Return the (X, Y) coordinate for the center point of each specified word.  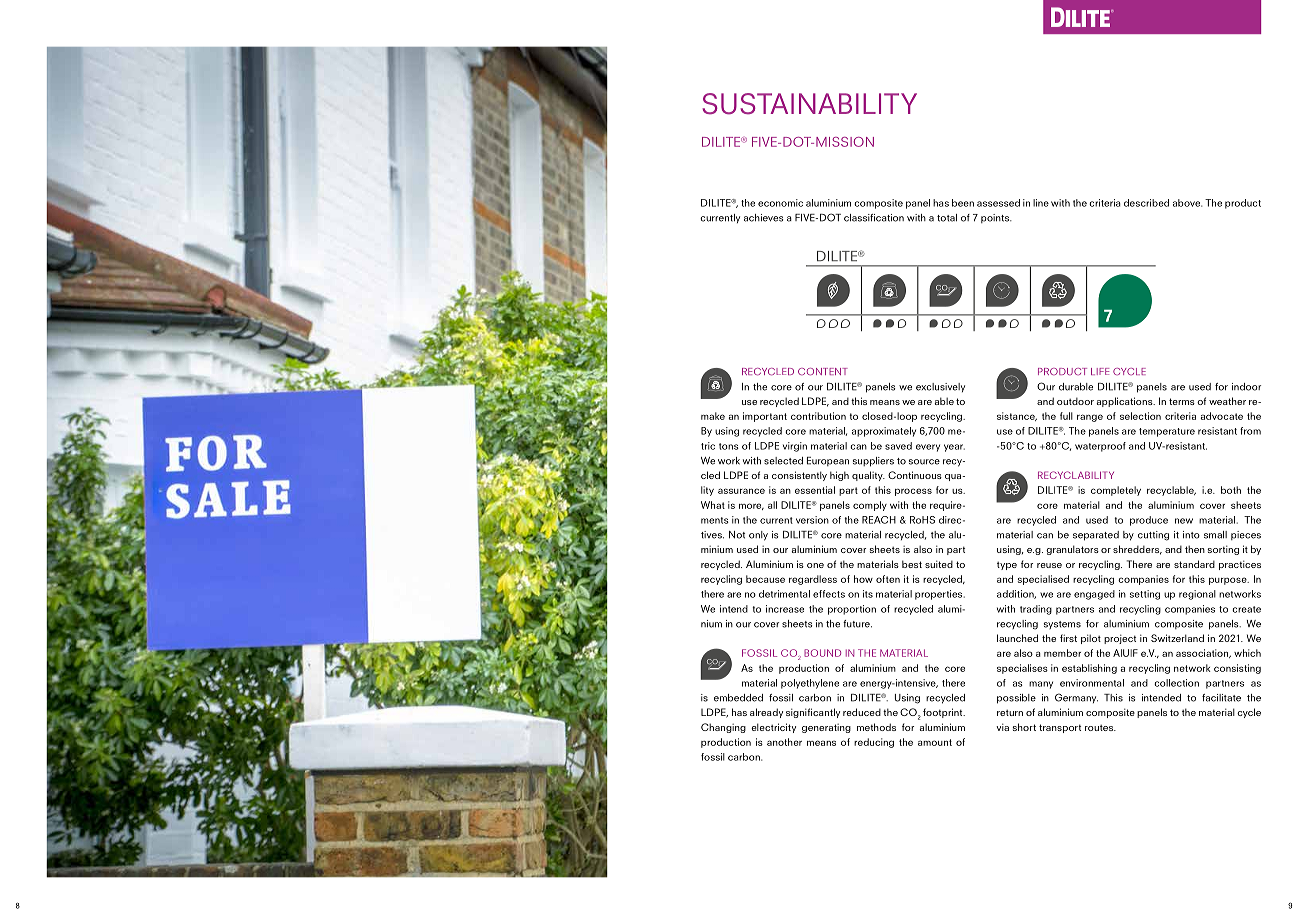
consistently (799, 476)
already (766, 713)
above (1187, 203)
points (996, 218)
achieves (763, 218)
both (1231, 490)
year (954, 448)
